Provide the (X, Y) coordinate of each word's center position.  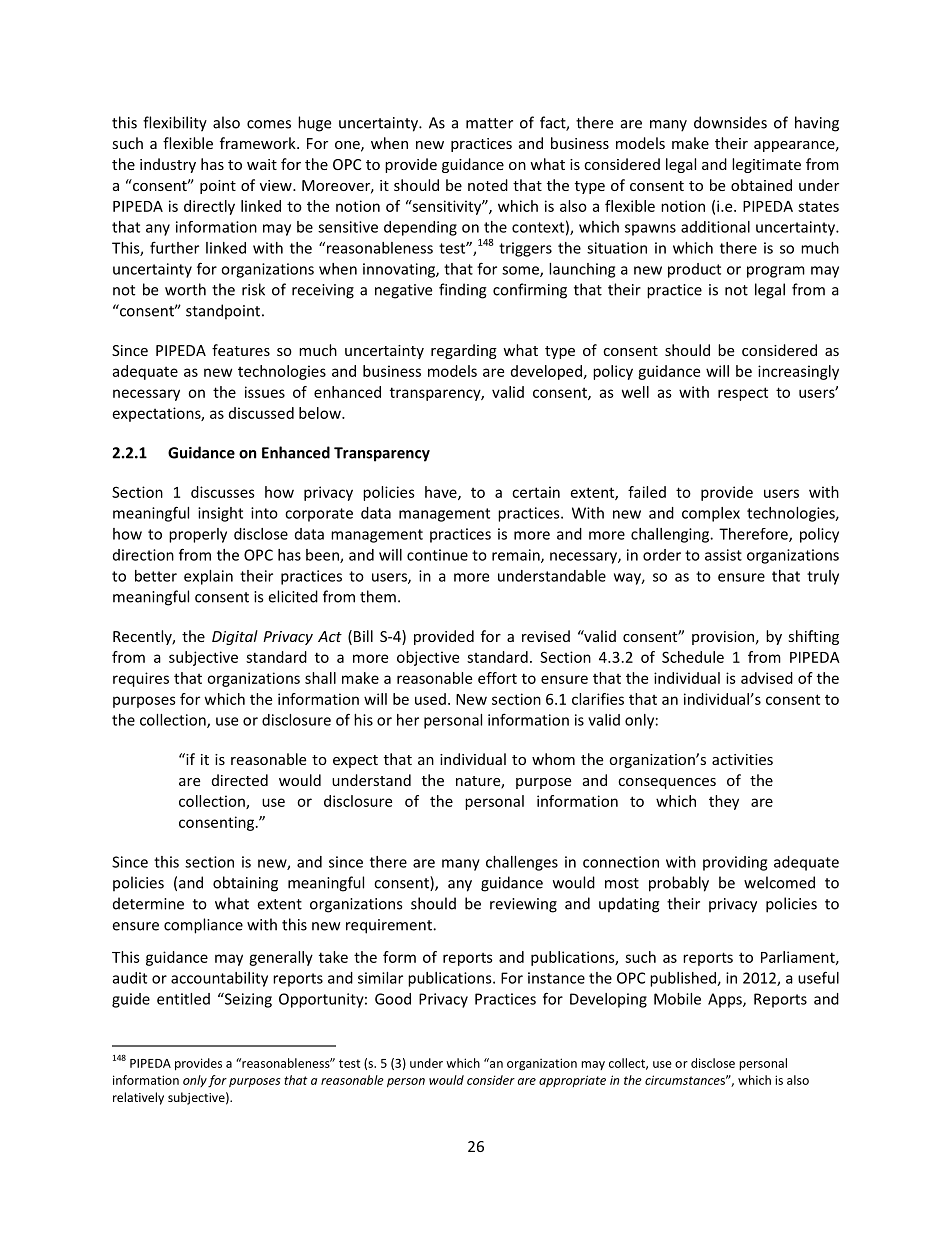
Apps (726, 1000)
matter (489, 123)
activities (742, 759)
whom (553, 759)
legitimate (766, 165)
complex (711, 514)
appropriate (572, 1081)
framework (259, 143)
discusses (223, 492)
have (442, 493)
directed (240, 780)
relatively (138, 1098)
